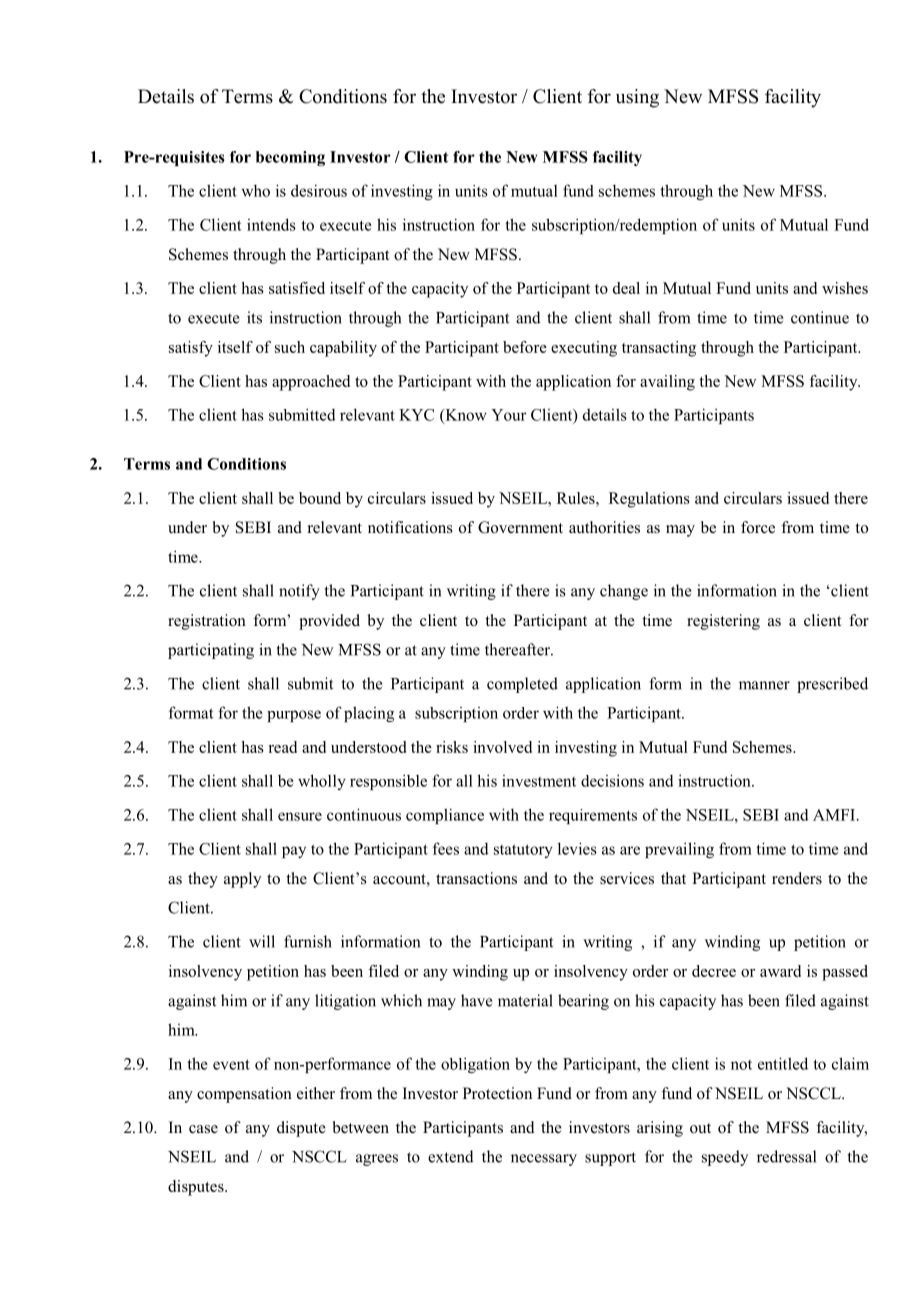  I want to click on notify, so click(299, 592).
